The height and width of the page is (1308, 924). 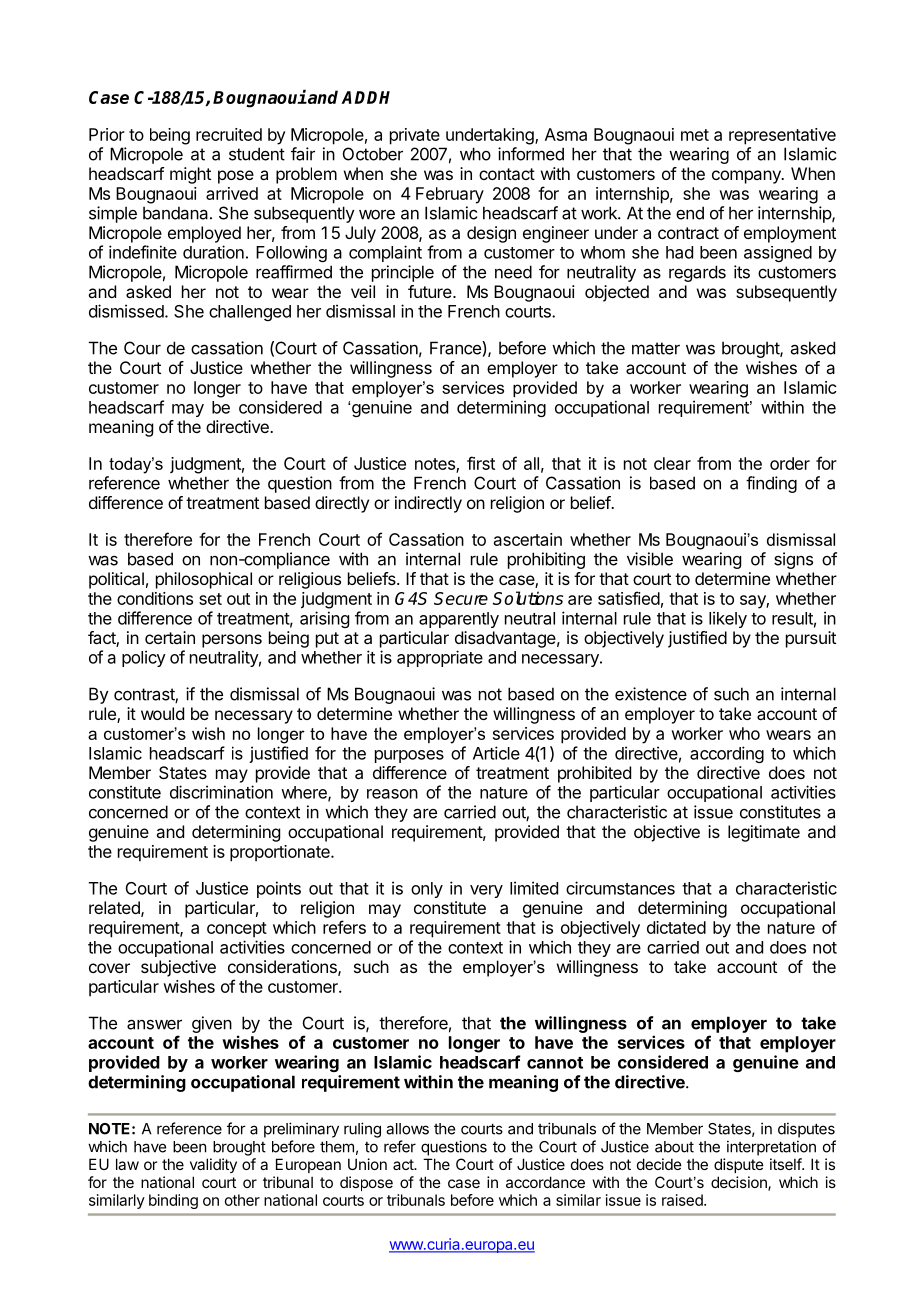 What do you see at coordinates (481, 463) in the page?
I see `first` at bounding box center [481, 463].
